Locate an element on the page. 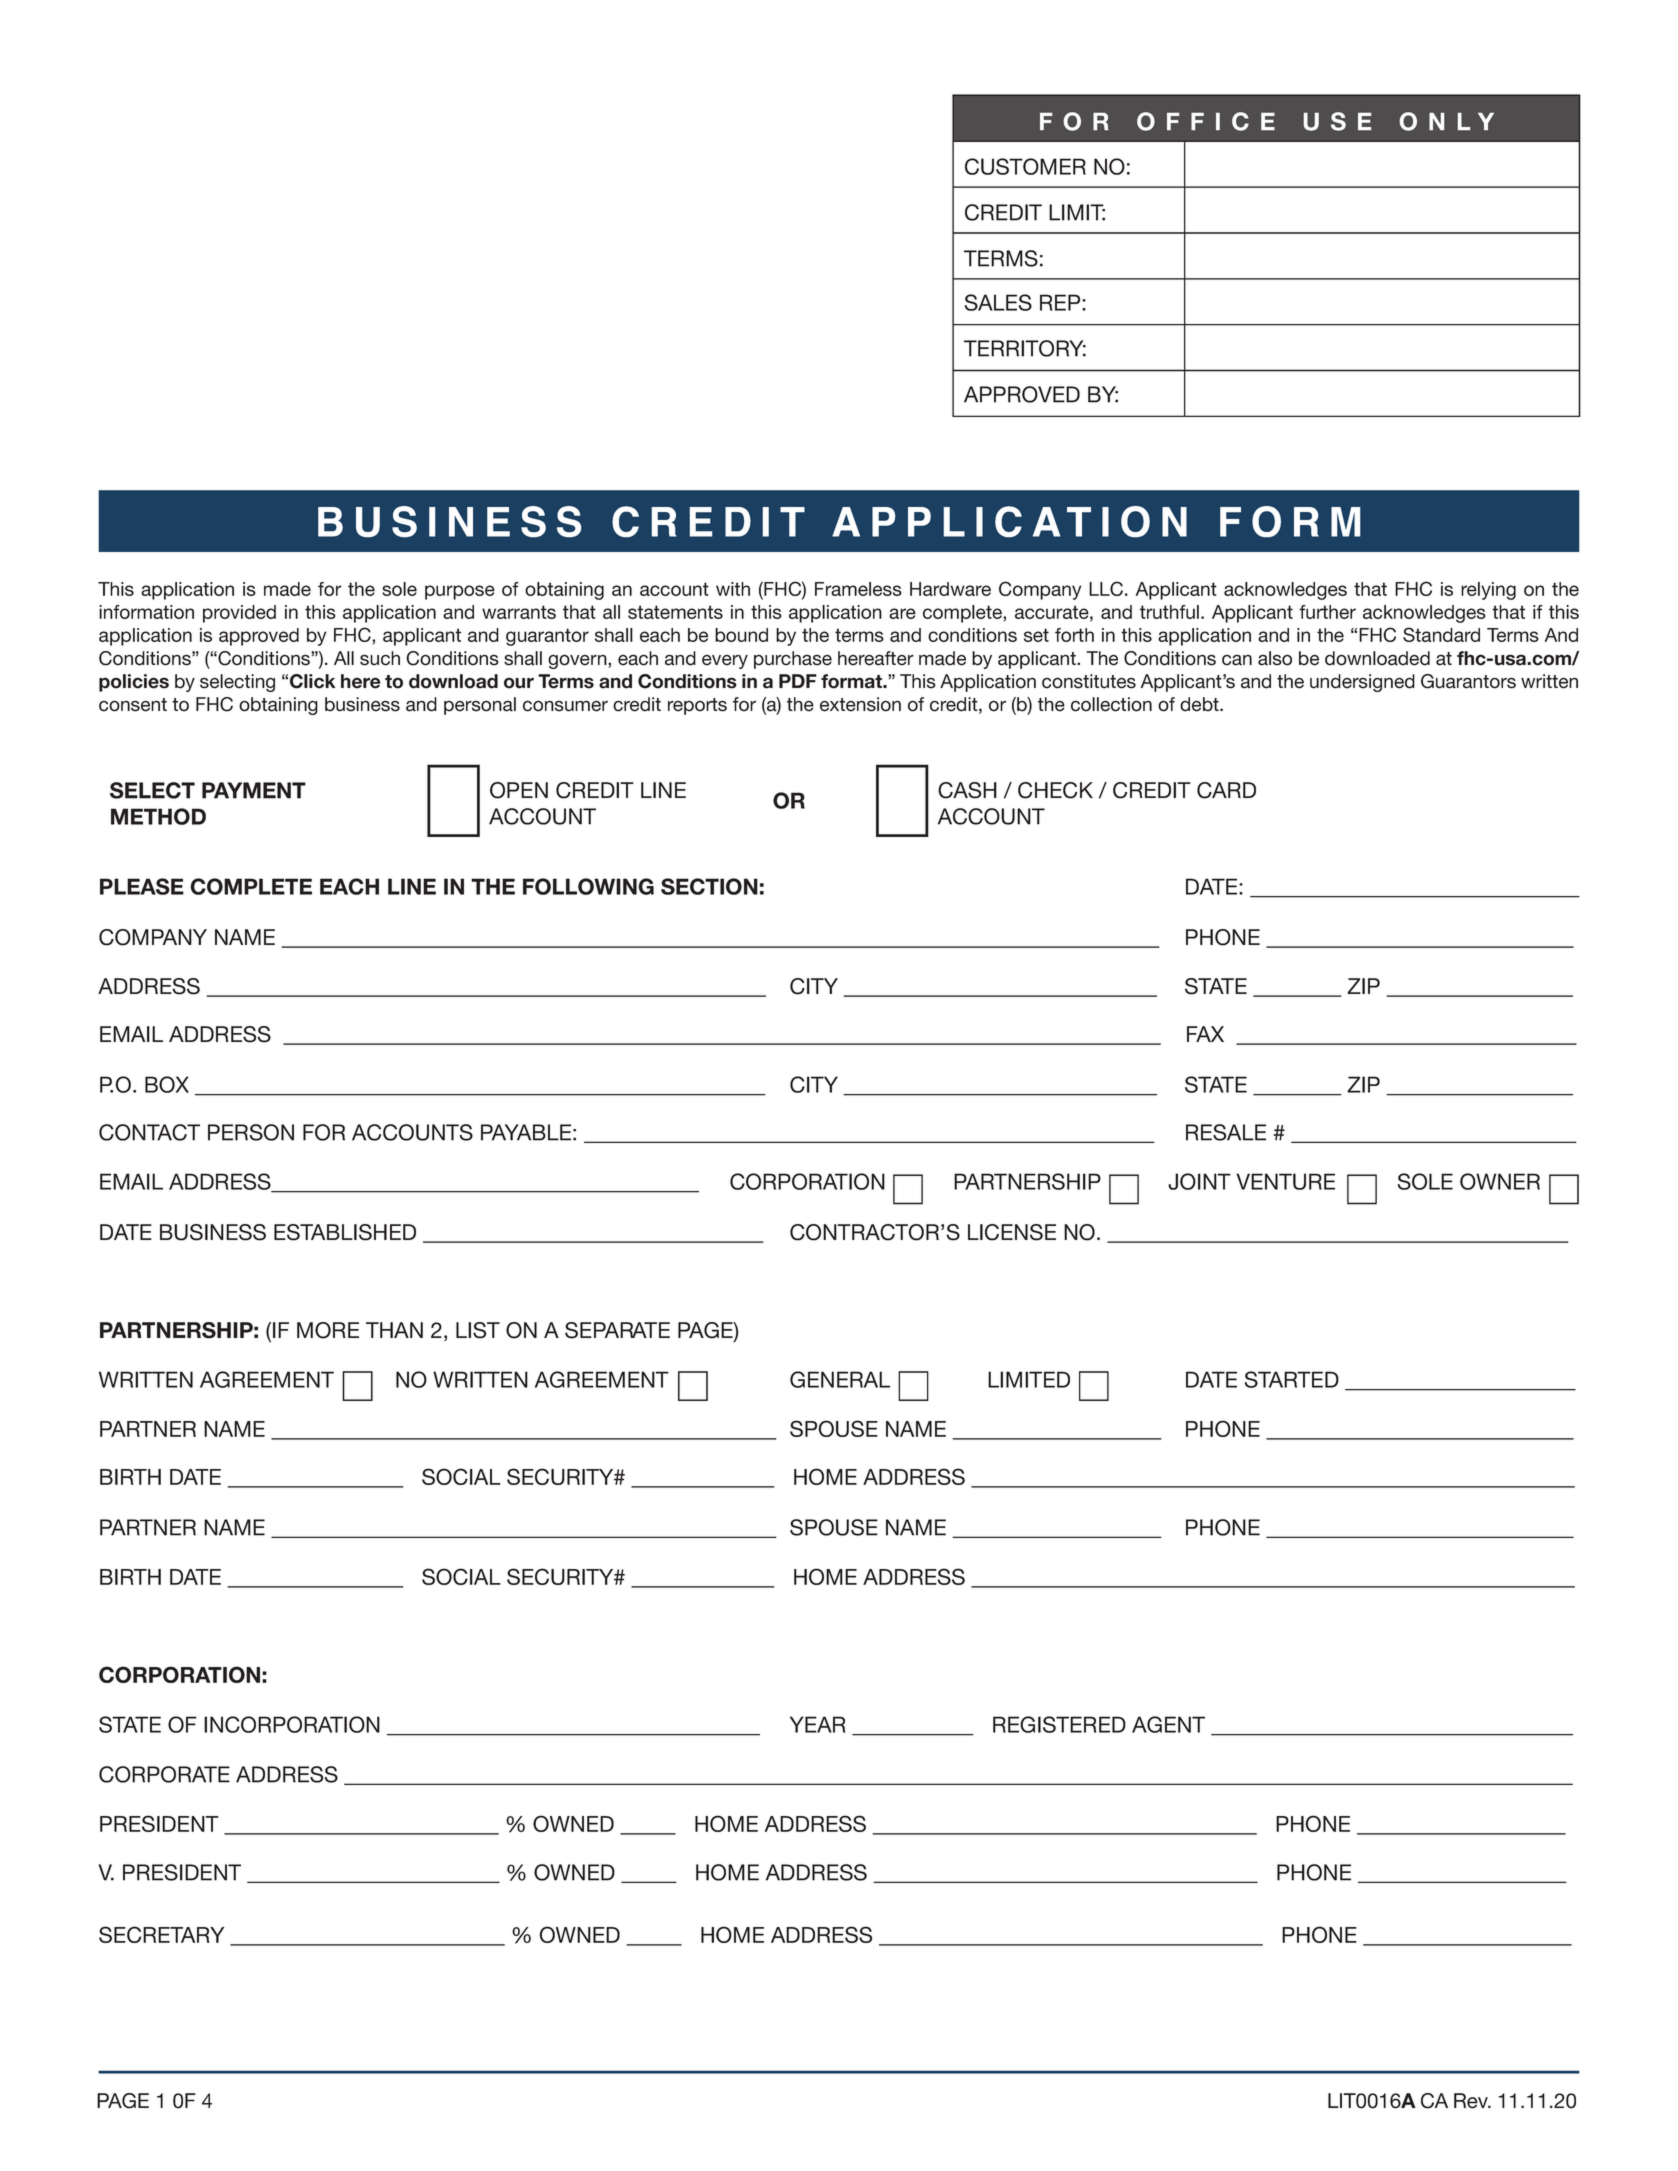 This document has height=2171, width=1678. YEAR is located at coordinates (817, 1724).
